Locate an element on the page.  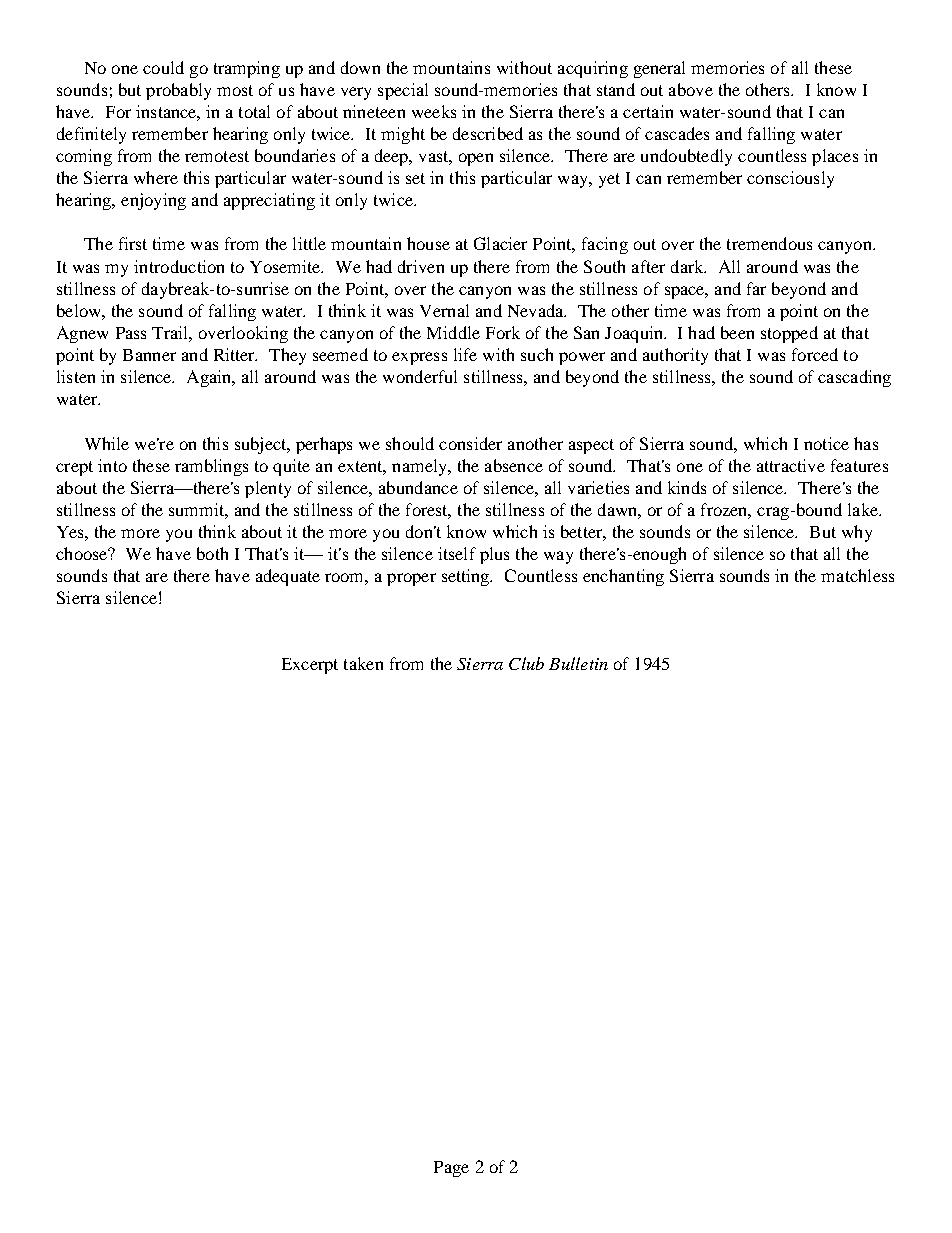
life is located at coordinates (465, 354).
